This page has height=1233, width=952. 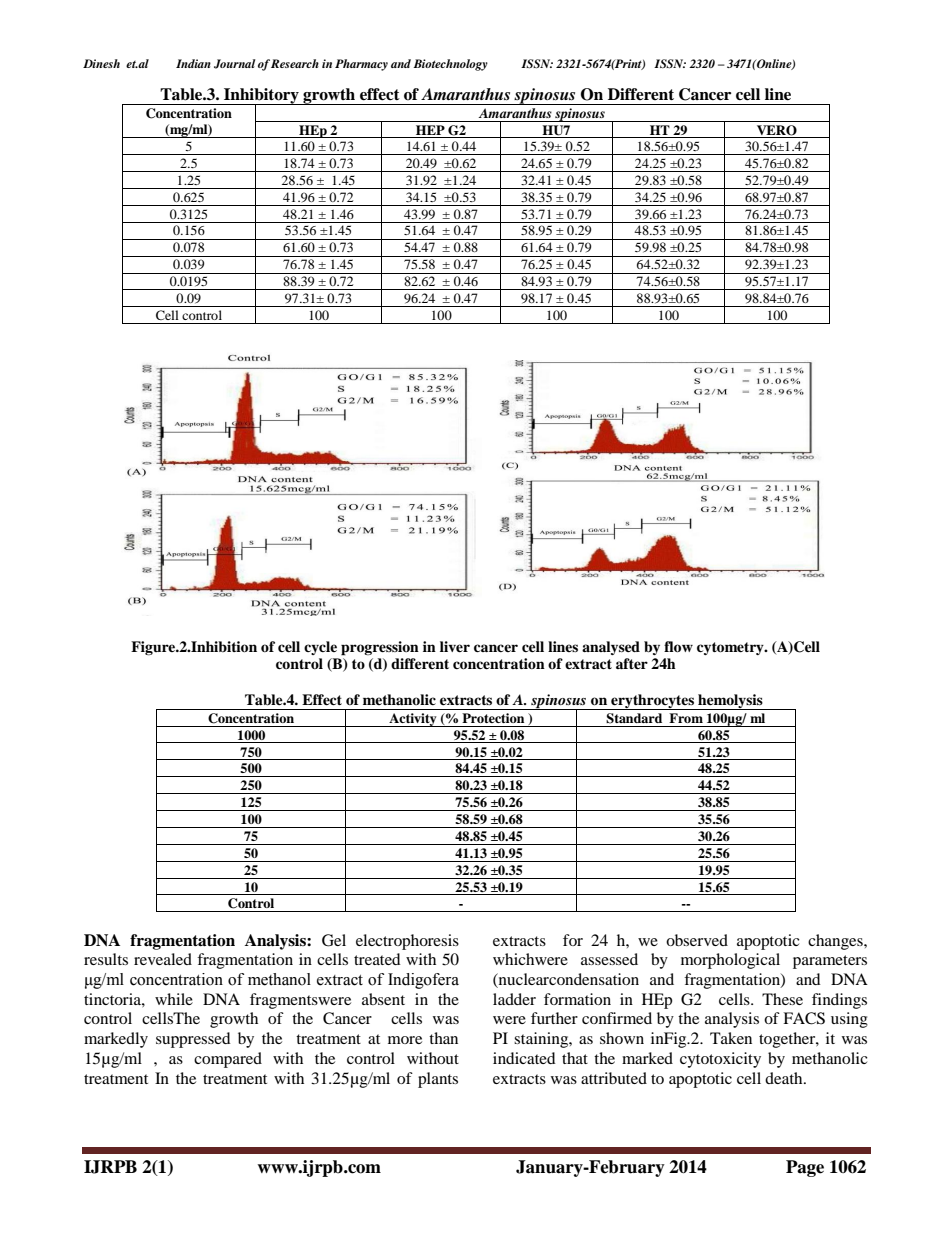 What do you see at coordinates (320, 648) in the page?
I see `cycle` at bounding box center [320, 648].
